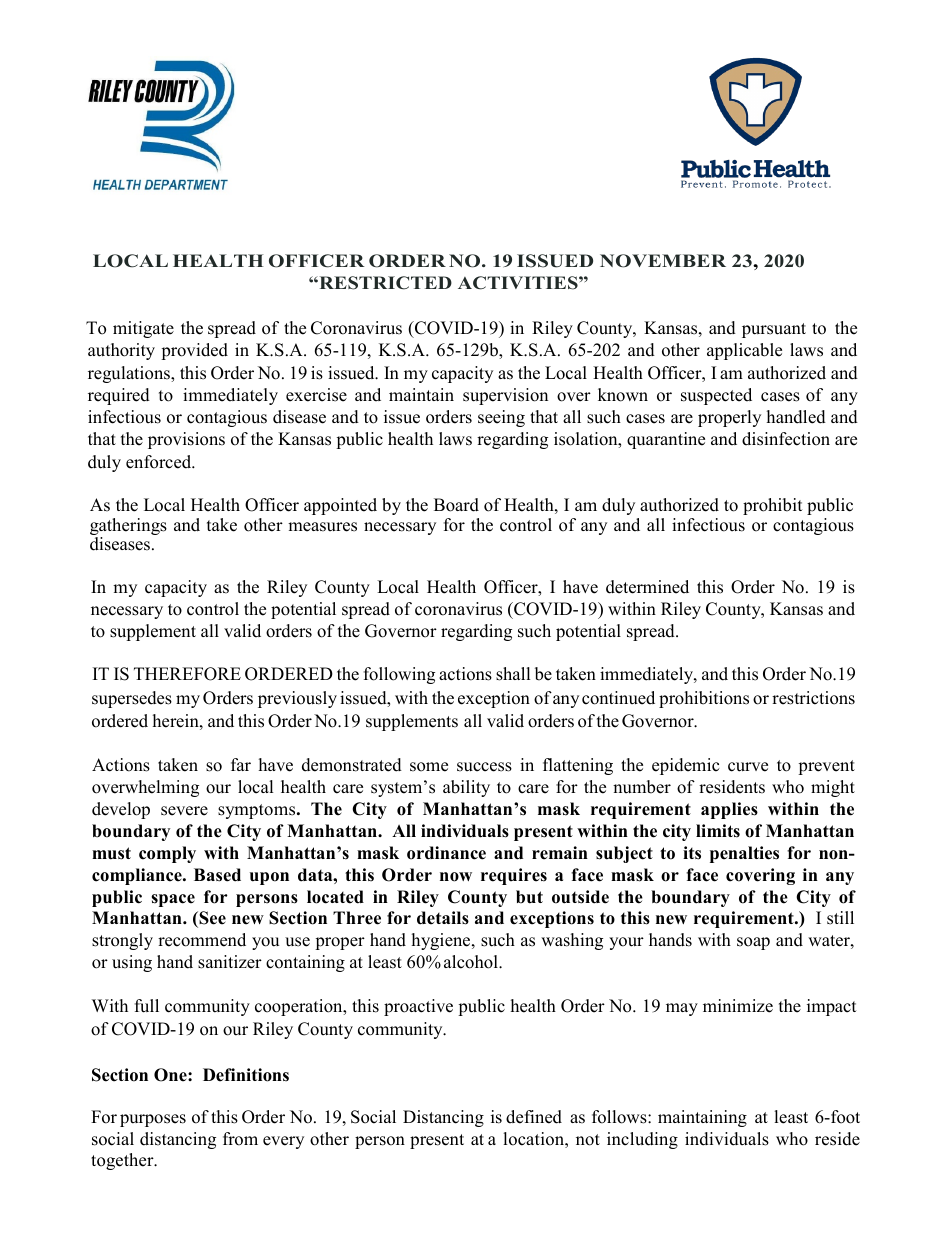 The image size is (952, 1233). Describe the element at coordinates (774, 330) in the screenshot. I see `pursuant` at that location.
